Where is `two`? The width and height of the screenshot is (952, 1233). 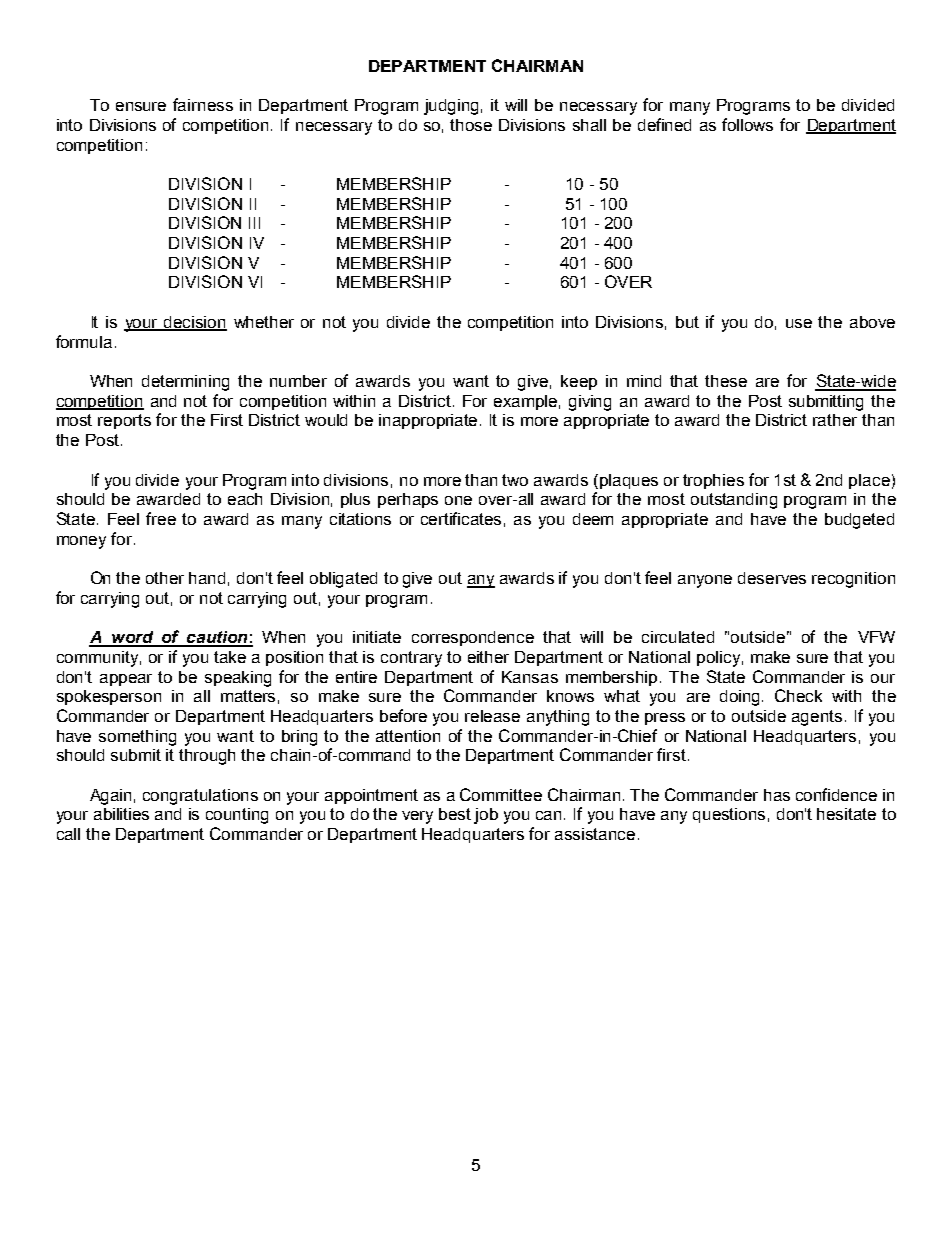
two is located at coordinates (515, 480).
